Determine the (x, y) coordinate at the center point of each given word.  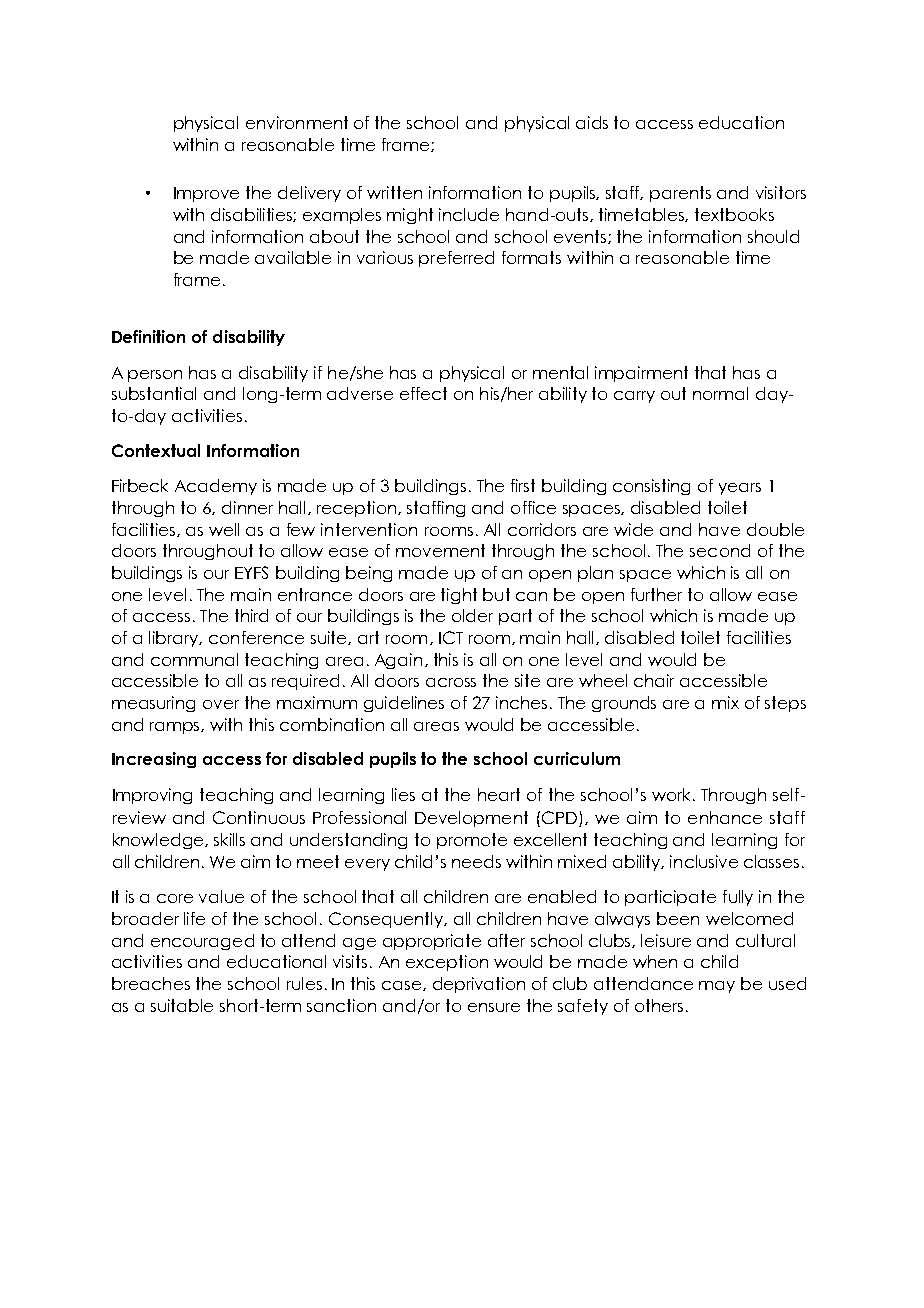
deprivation (479, 985)
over (221, 704)
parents (680, 194)
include (469, 214)
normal (720, 393)
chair (654, 680)
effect (423, 393)
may (717, 987)
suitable (182, 1005)
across (451, 682)
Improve (206, 194)
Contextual (156, 450)
